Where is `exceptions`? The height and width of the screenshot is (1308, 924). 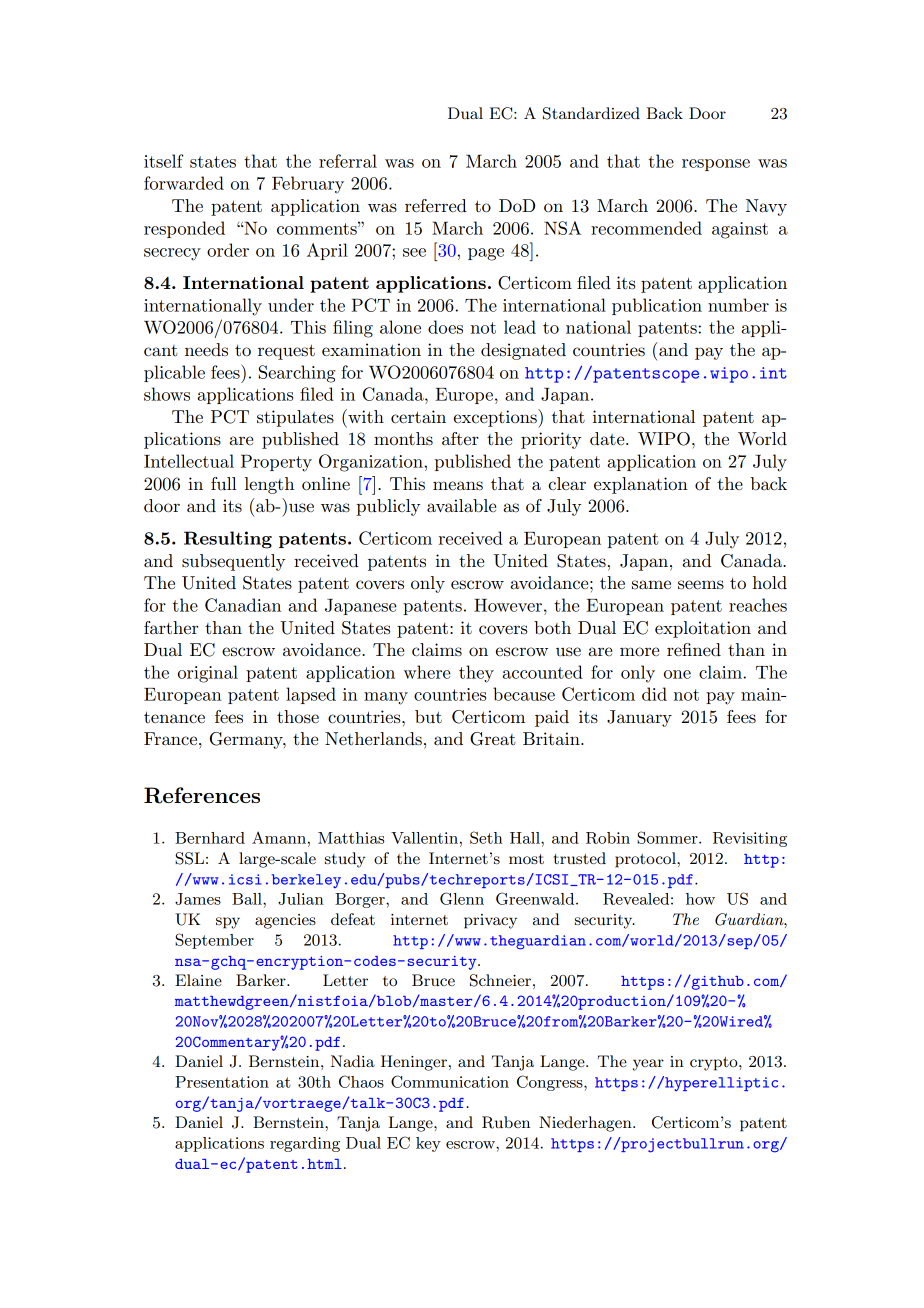
exceptions is located at coordinates (496, 418).
